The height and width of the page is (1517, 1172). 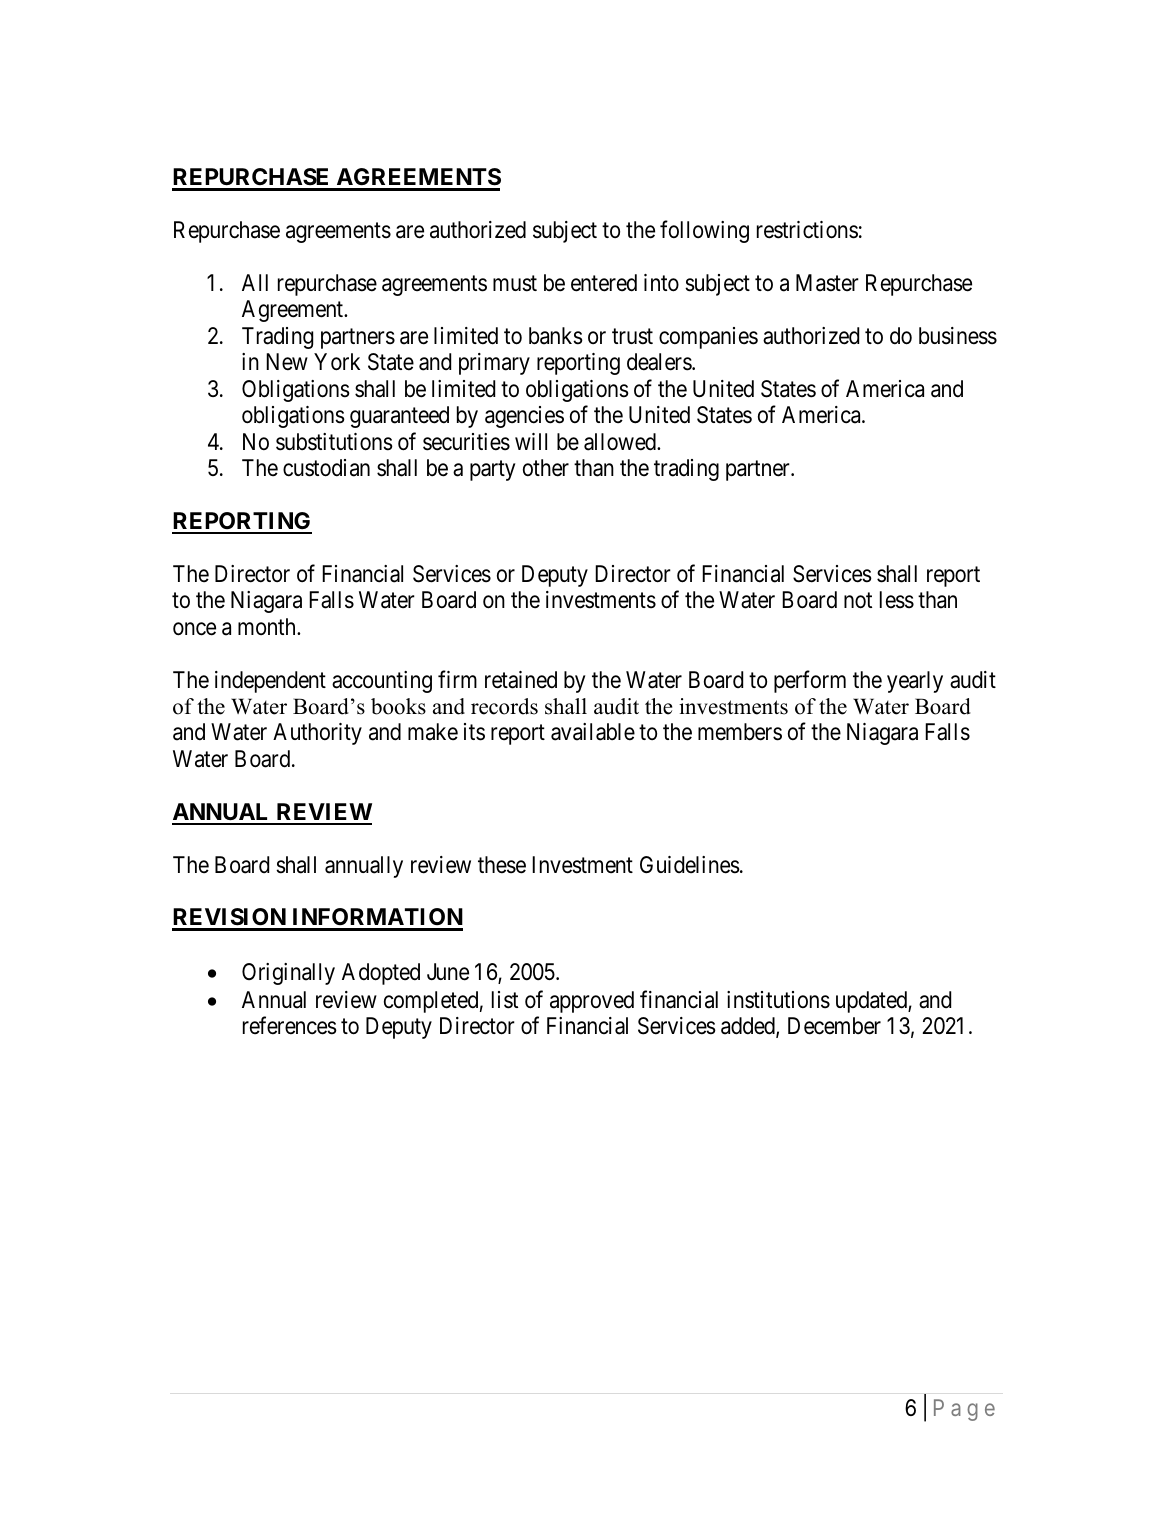 I want to click on these, so click(x=502, y=865).
